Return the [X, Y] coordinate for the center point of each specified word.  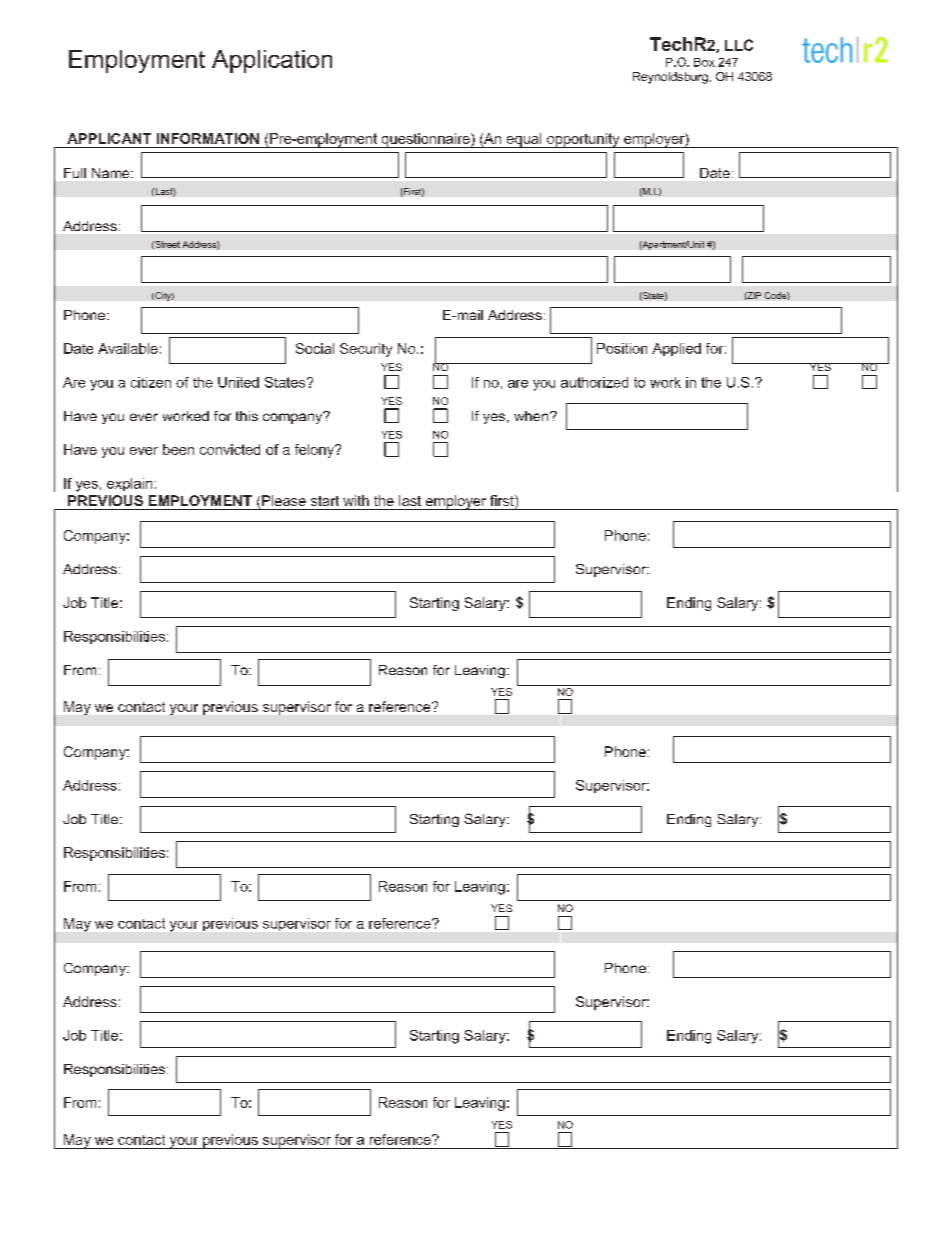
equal [524, 140]
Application [272, 61]
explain [129, 484]
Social [315, 348]
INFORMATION [208, 138]
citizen [151, 382]
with [356, 500]
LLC [739, 45]
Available [128, 348]
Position [622, 348]
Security [366, 350]
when [532, 416]
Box [704, 62]
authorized [594, 382]
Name [112, 173]
